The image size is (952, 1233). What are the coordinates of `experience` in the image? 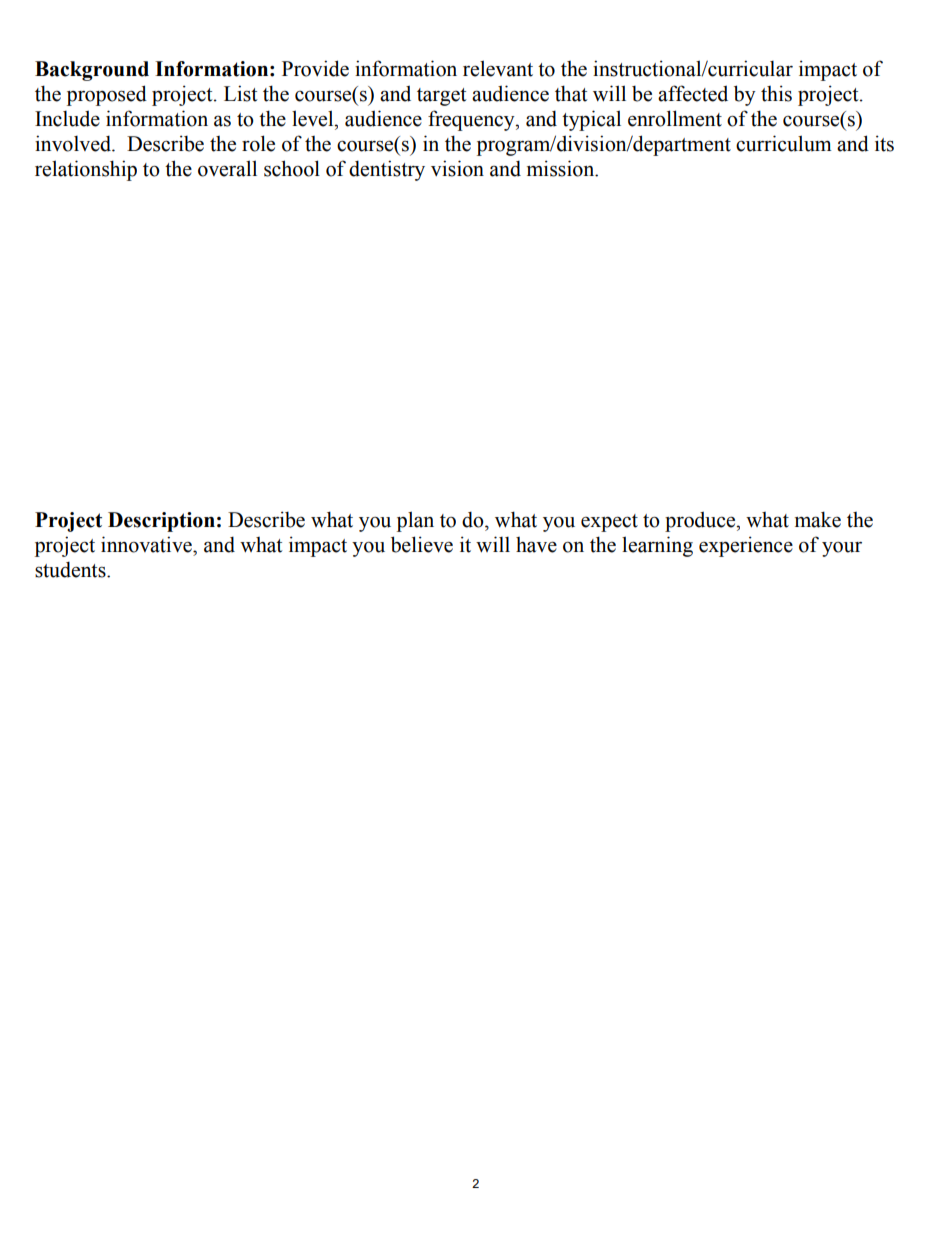 It's located at (746, 546).
